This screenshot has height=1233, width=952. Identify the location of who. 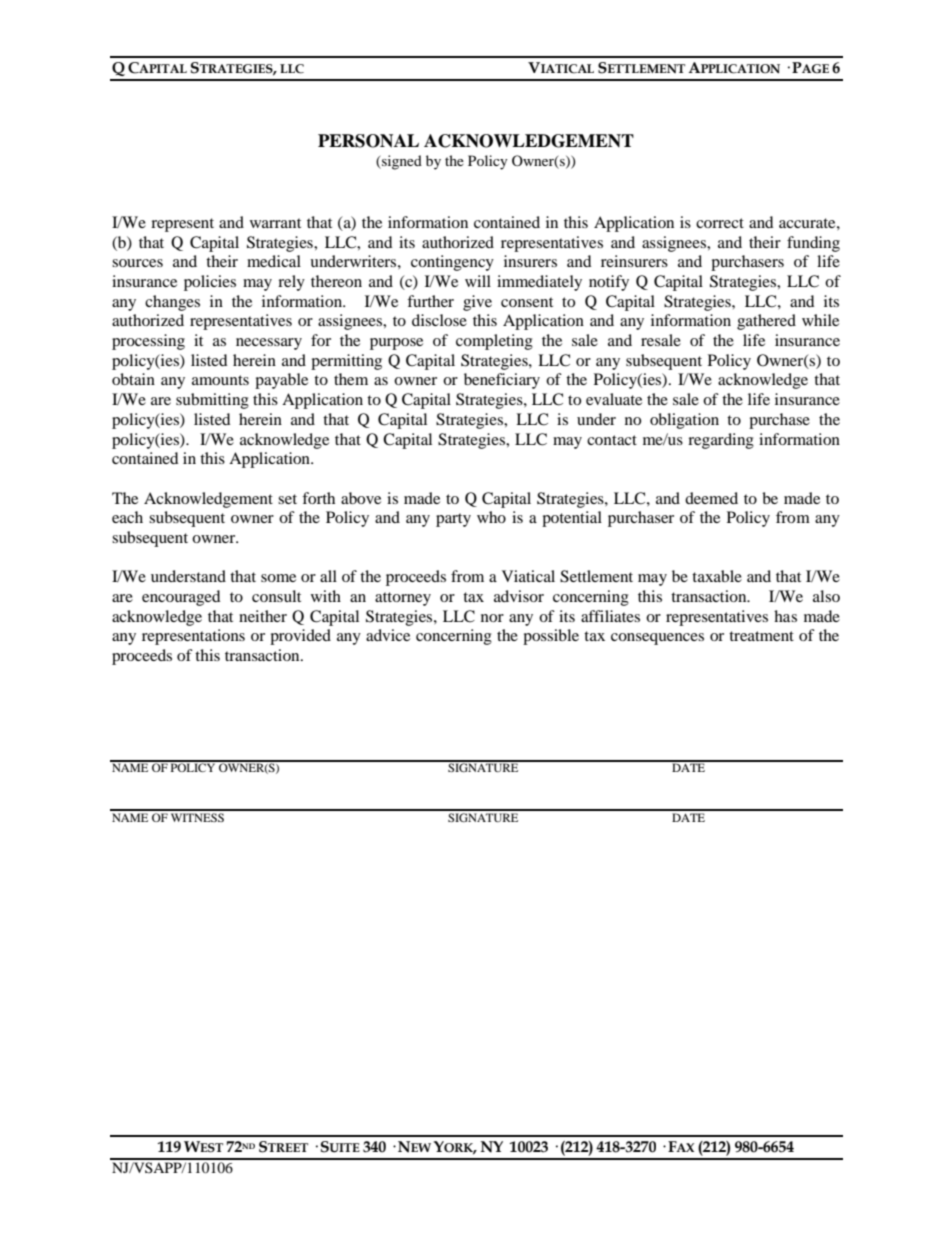
(491, 517).
